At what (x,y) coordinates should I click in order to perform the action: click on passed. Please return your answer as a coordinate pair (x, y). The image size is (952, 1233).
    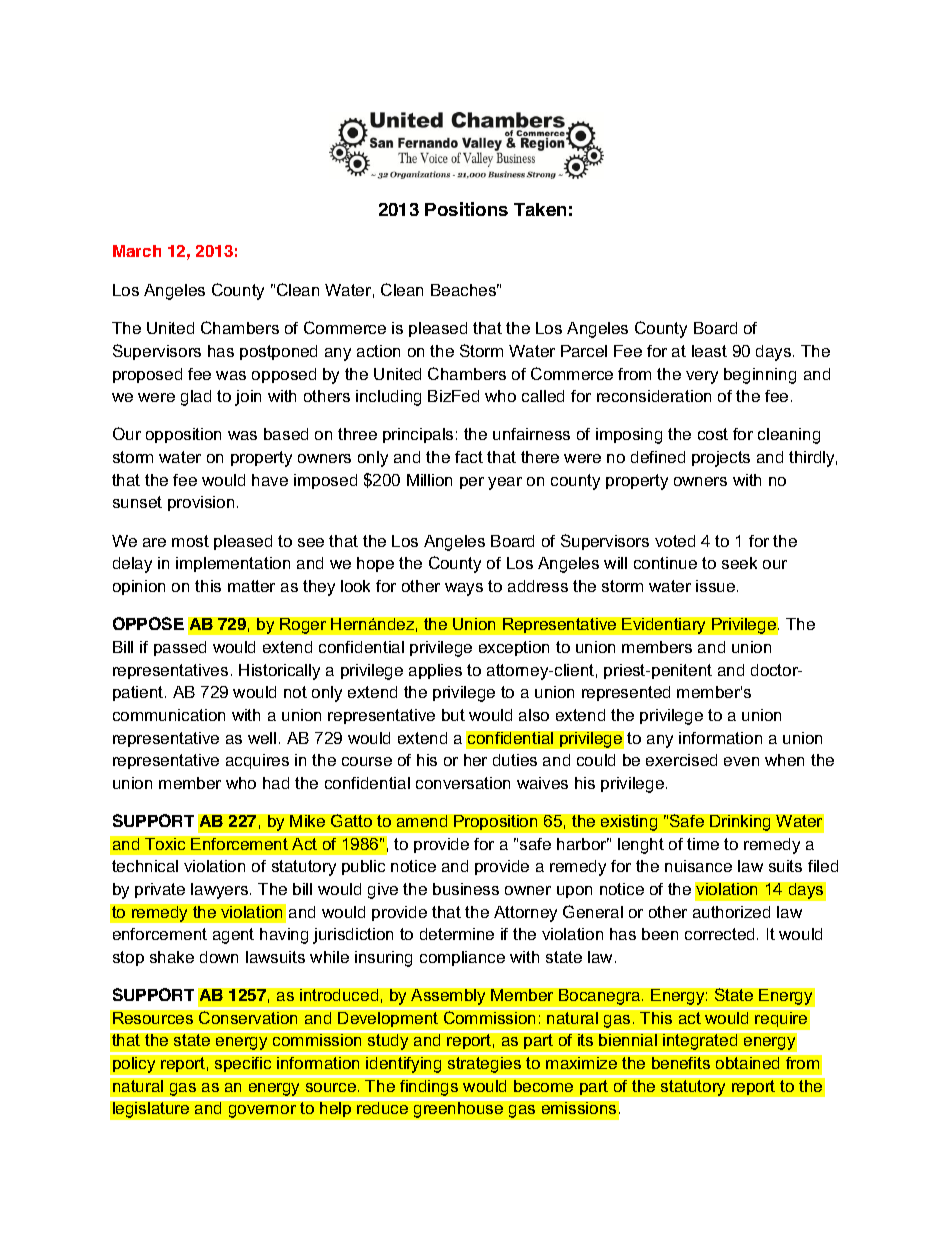
    Looking at the image, I should click on (180, 648).
